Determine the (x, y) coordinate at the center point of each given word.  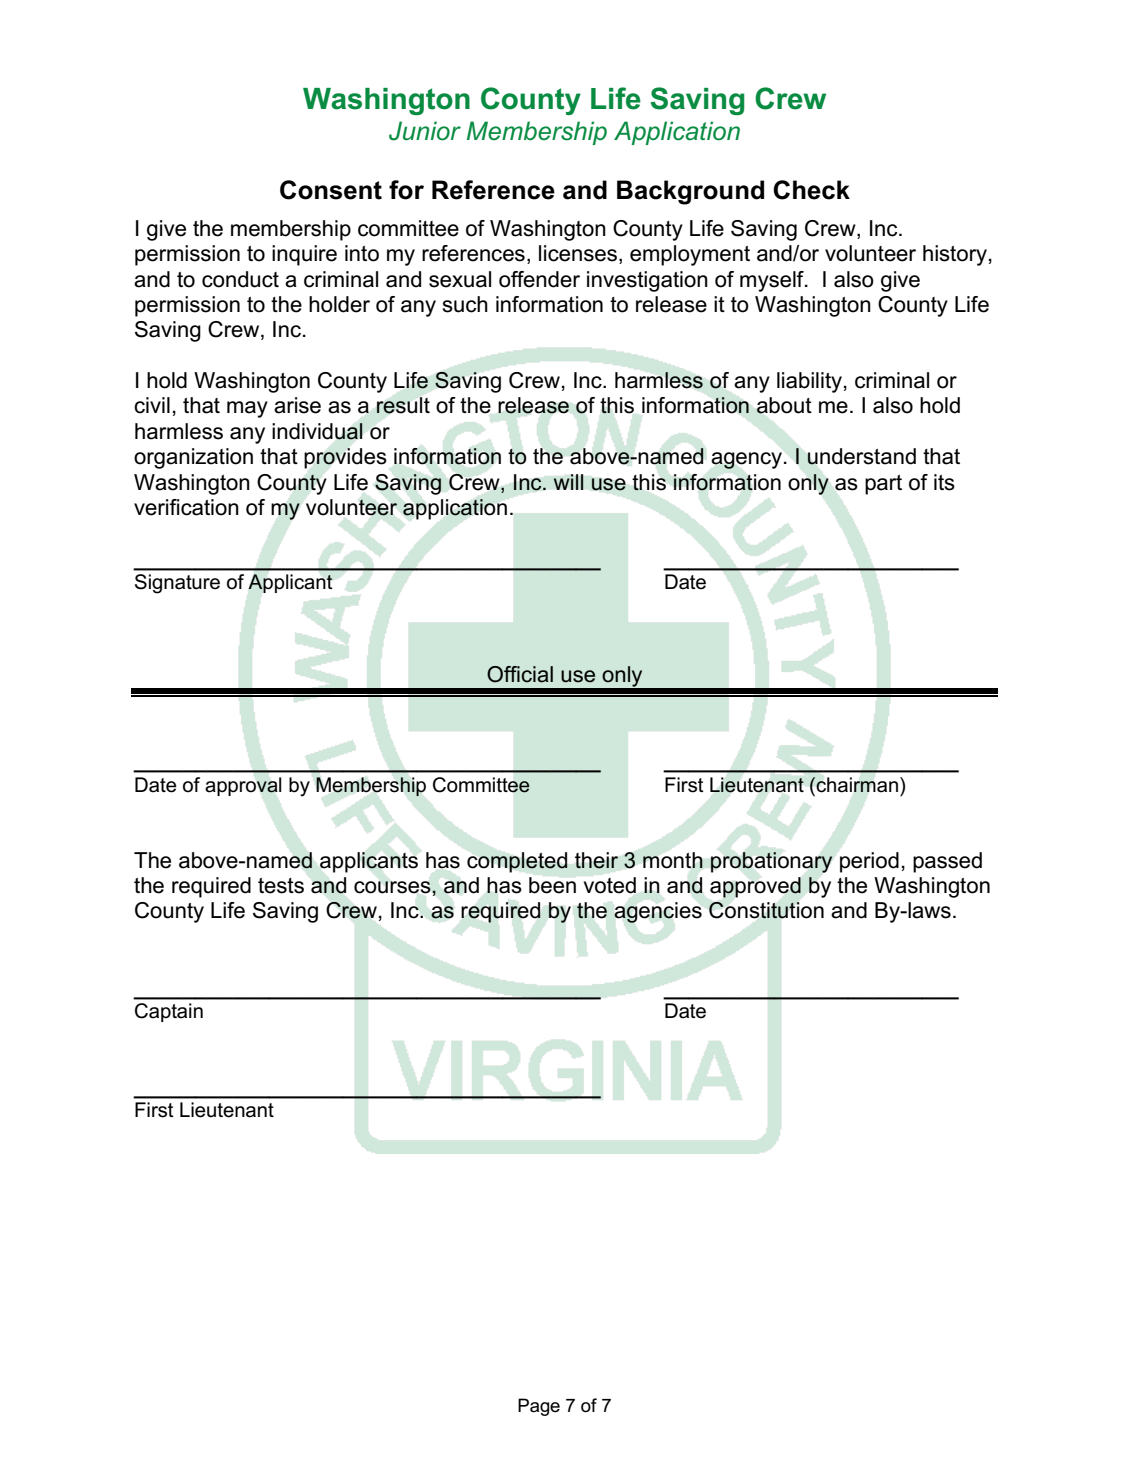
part (883, 485)
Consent (331, 190)
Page (539, 1407)
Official (520, 674)
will (568, 482)
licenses (578, 253)
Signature (177, 584)
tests (281, 886)
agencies (658, 912)
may (247, 409)
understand (861, 456)
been (552, 885)
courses (393, 887)
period (869, 862)
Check (811, 190)
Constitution (766, 910)
